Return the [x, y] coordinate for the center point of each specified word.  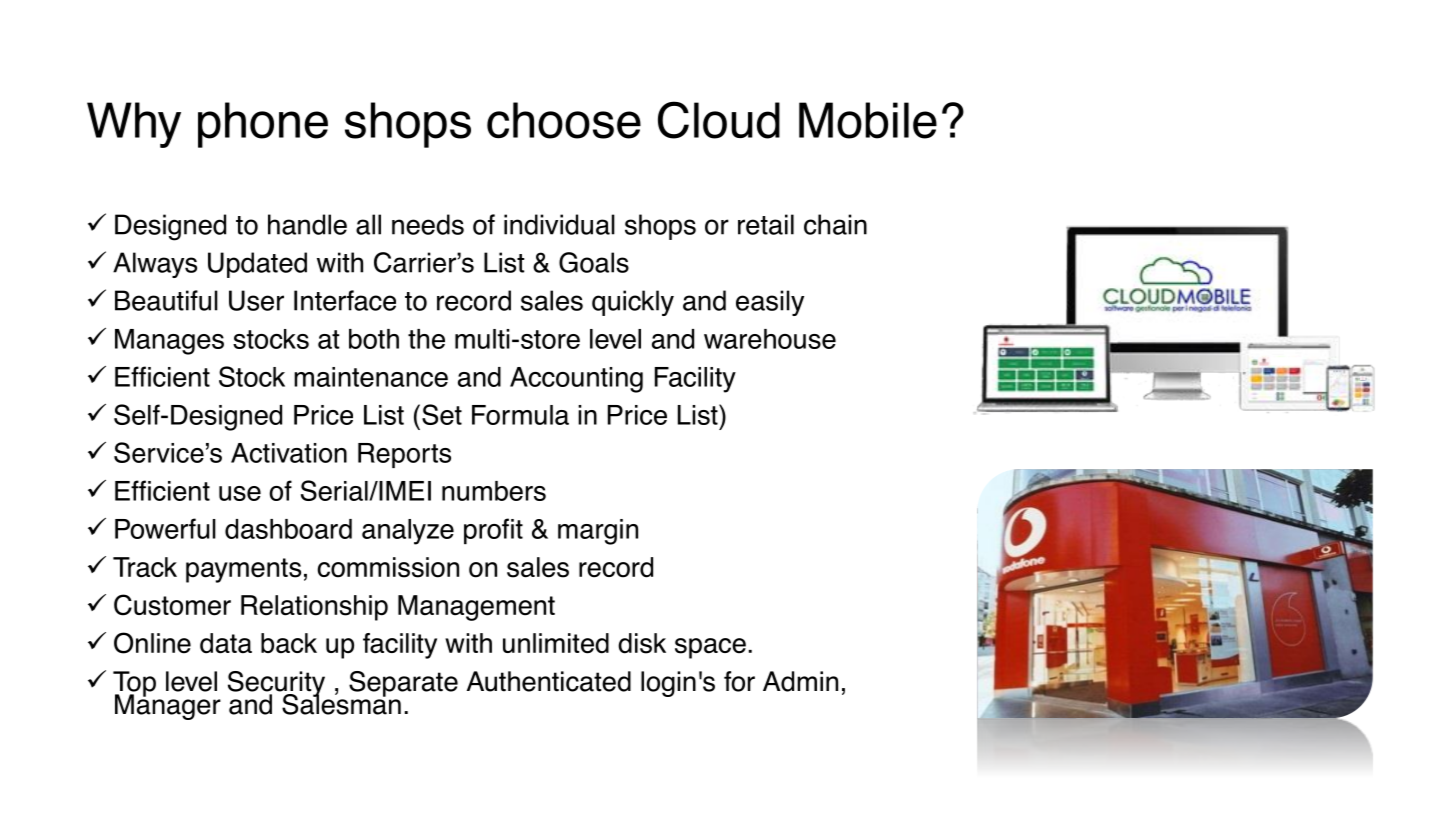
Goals [594, 262]
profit [493, 531]
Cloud [719, 120]
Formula [520, 415]
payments [243, 570]
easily [770, 303]
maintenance [371, 377]
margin [598, 532]
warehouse [770, 339]
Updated [257, 265]
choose [564, 120]
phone [263, 125]
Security [276, 685]
